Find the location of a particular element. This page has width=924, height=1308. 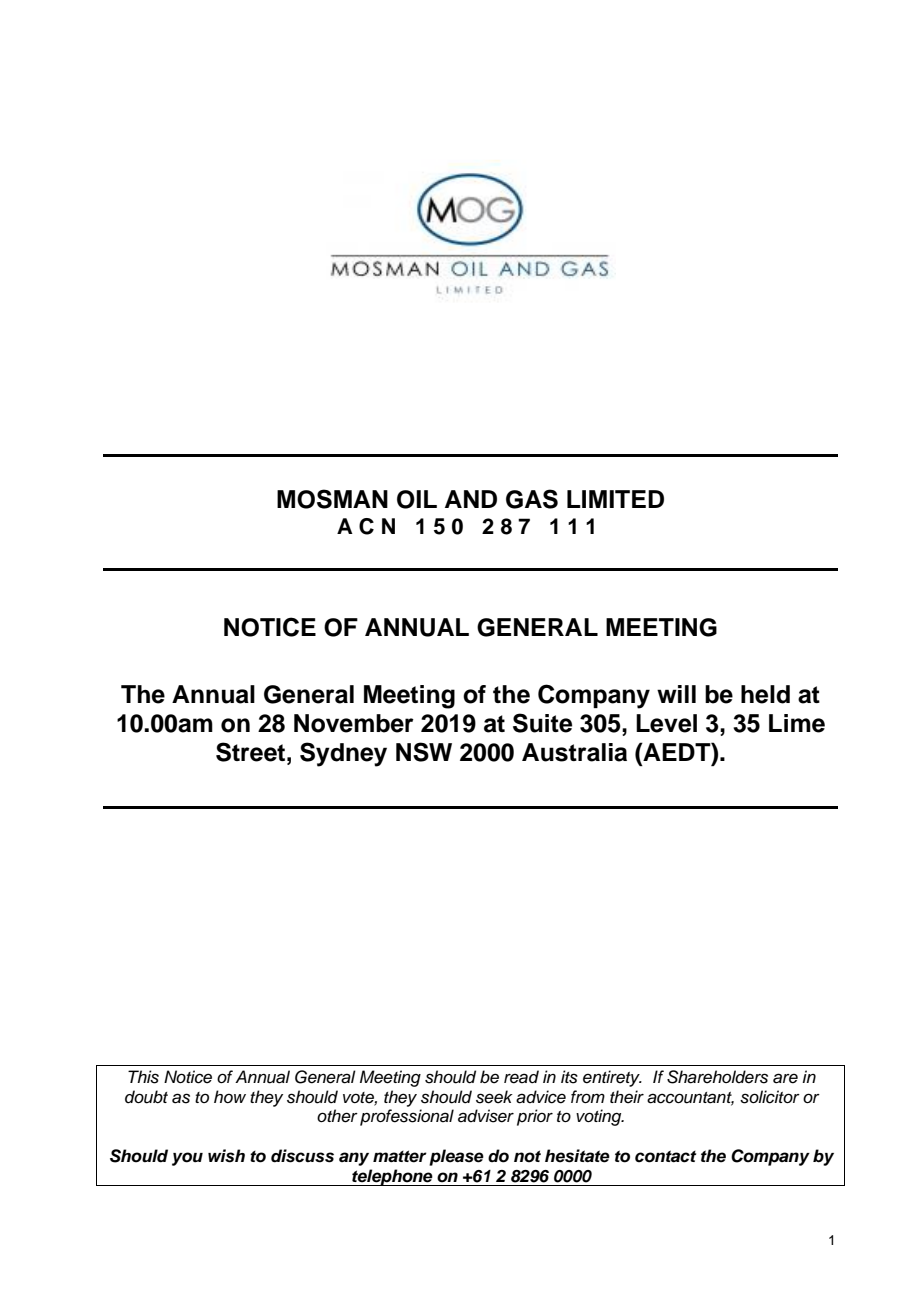

Sydney is located at coordinates (343, 754).
